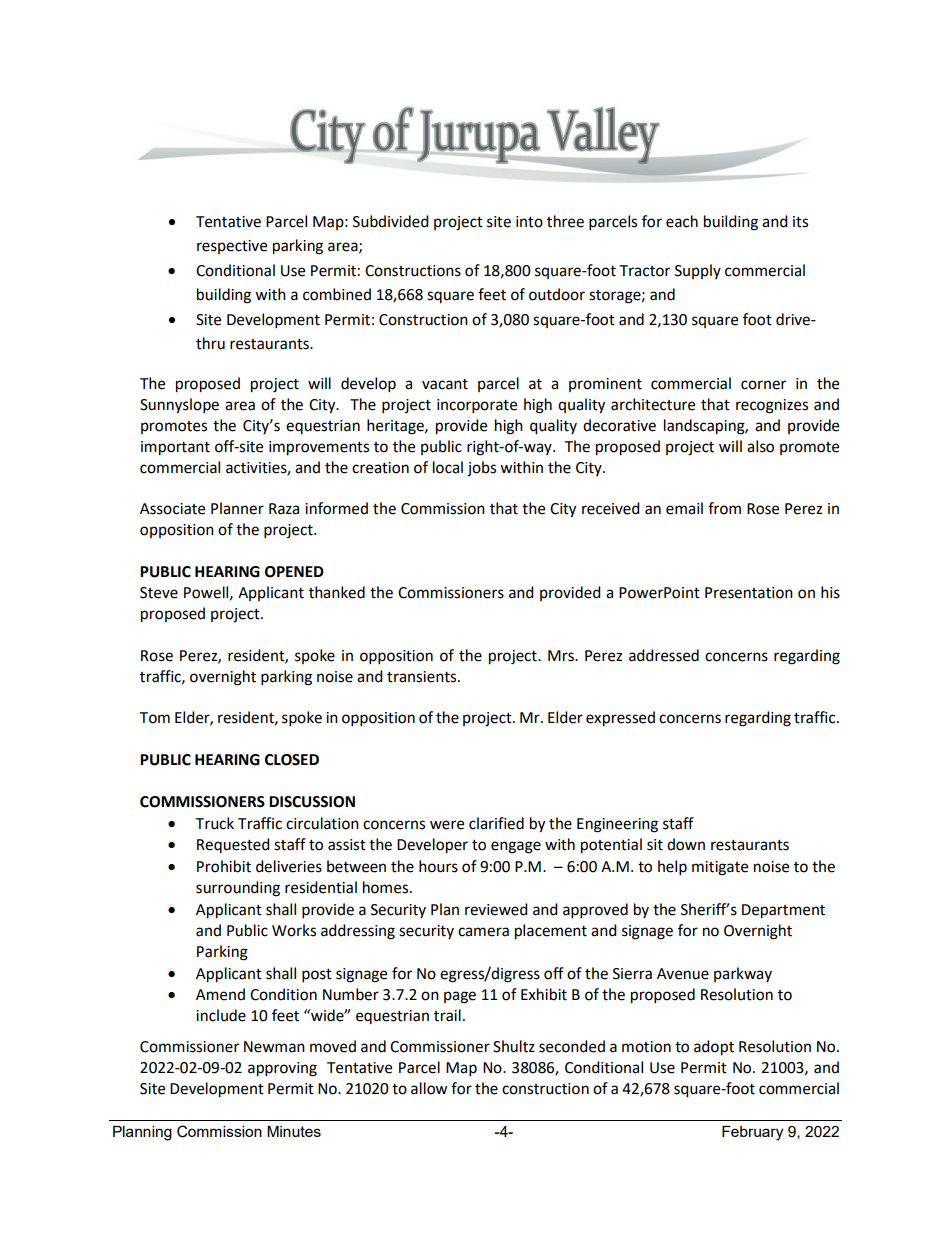 This screenshot has width=952, height=1233. Describe the element at coordinates (282, 1069) in the screenshot. I see `approving` at that location.
